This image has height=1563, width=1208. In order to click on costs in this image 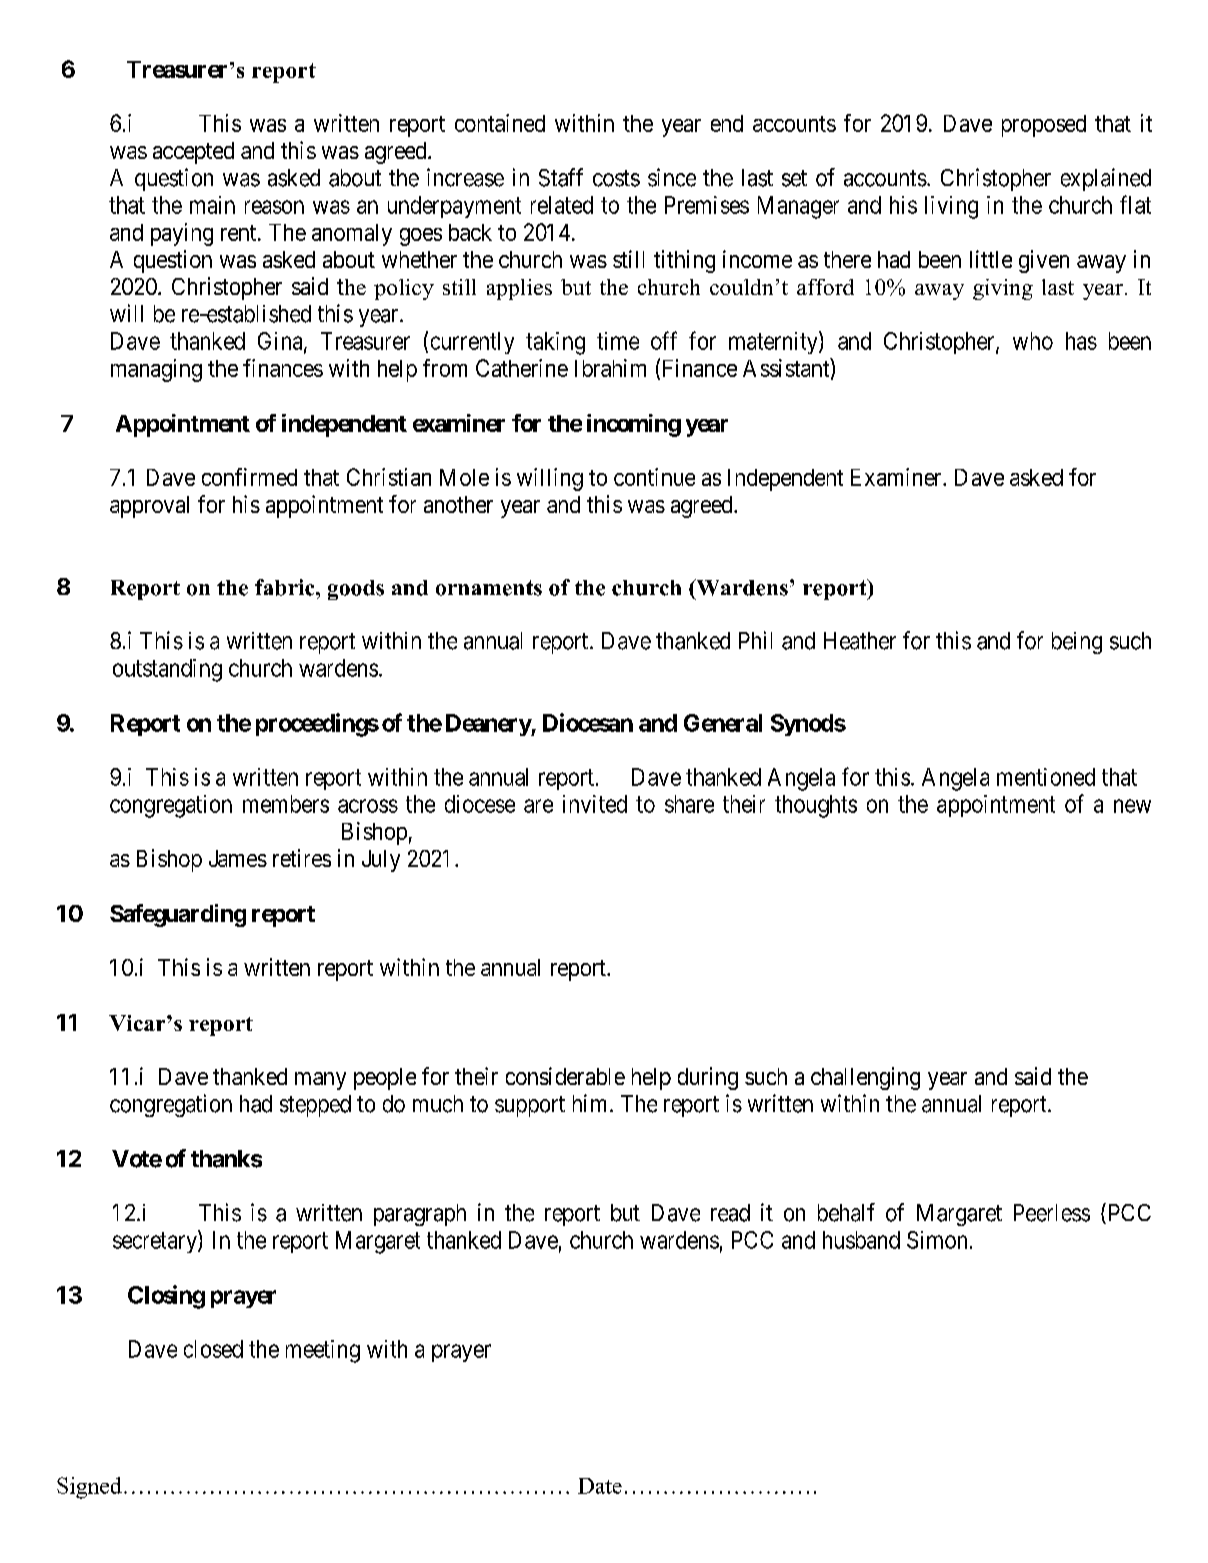, I will do `click(616, 178)`.
